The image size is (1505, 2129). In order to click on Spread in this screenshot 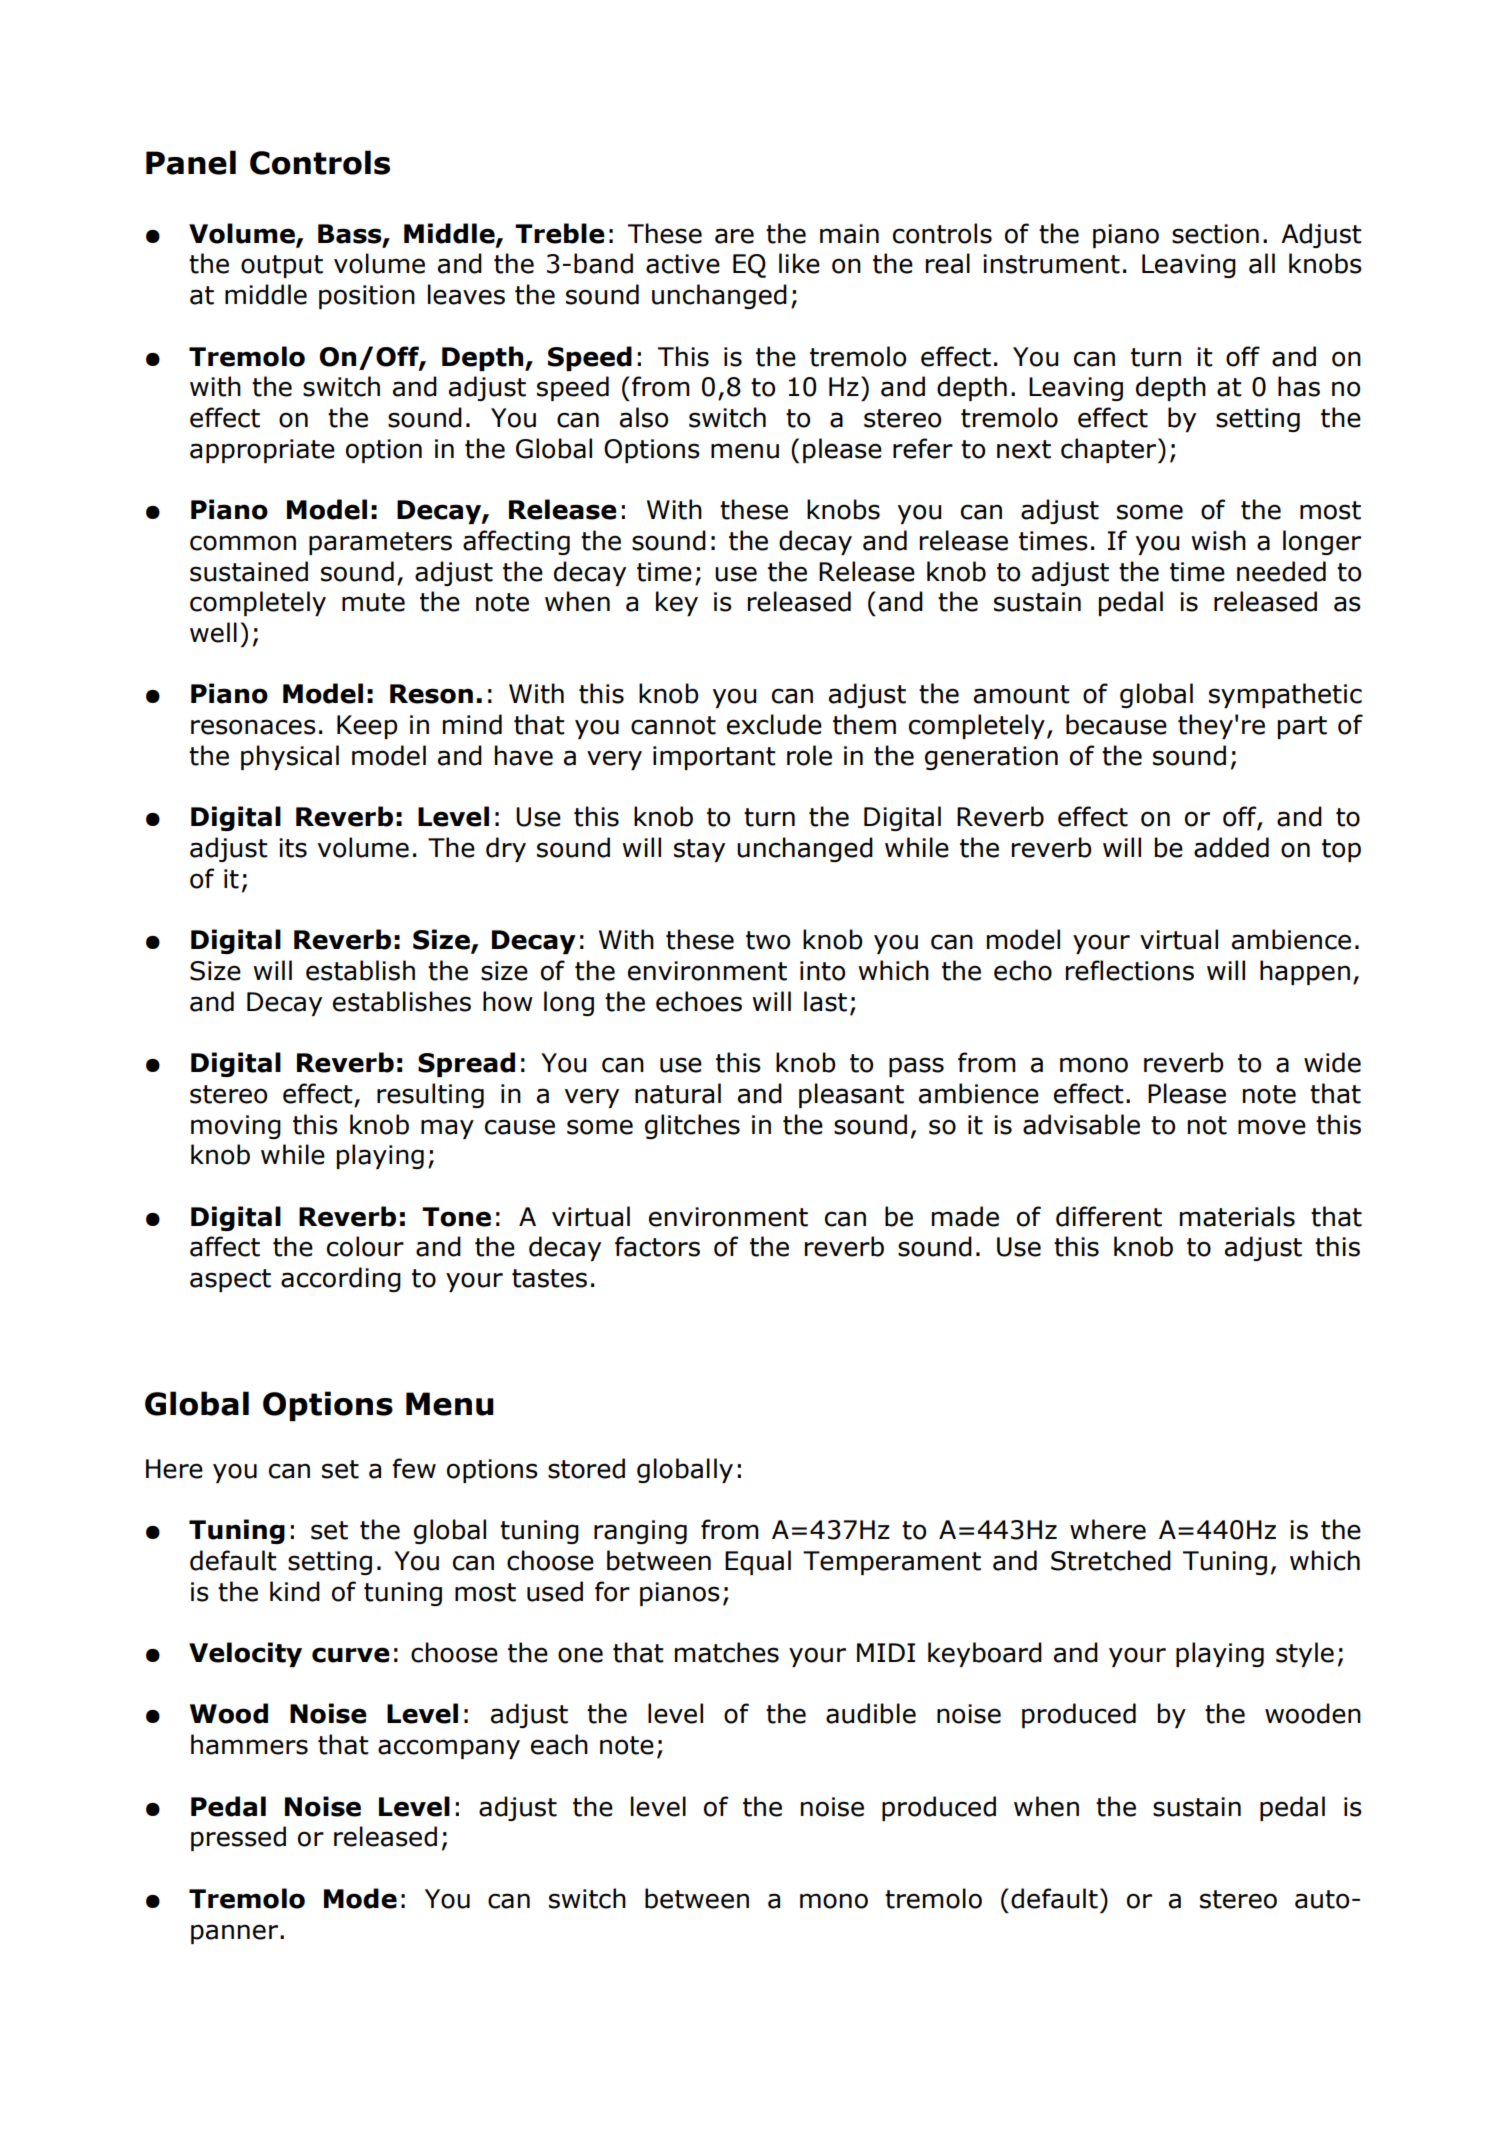, I will do `click(466, 1064)`.
